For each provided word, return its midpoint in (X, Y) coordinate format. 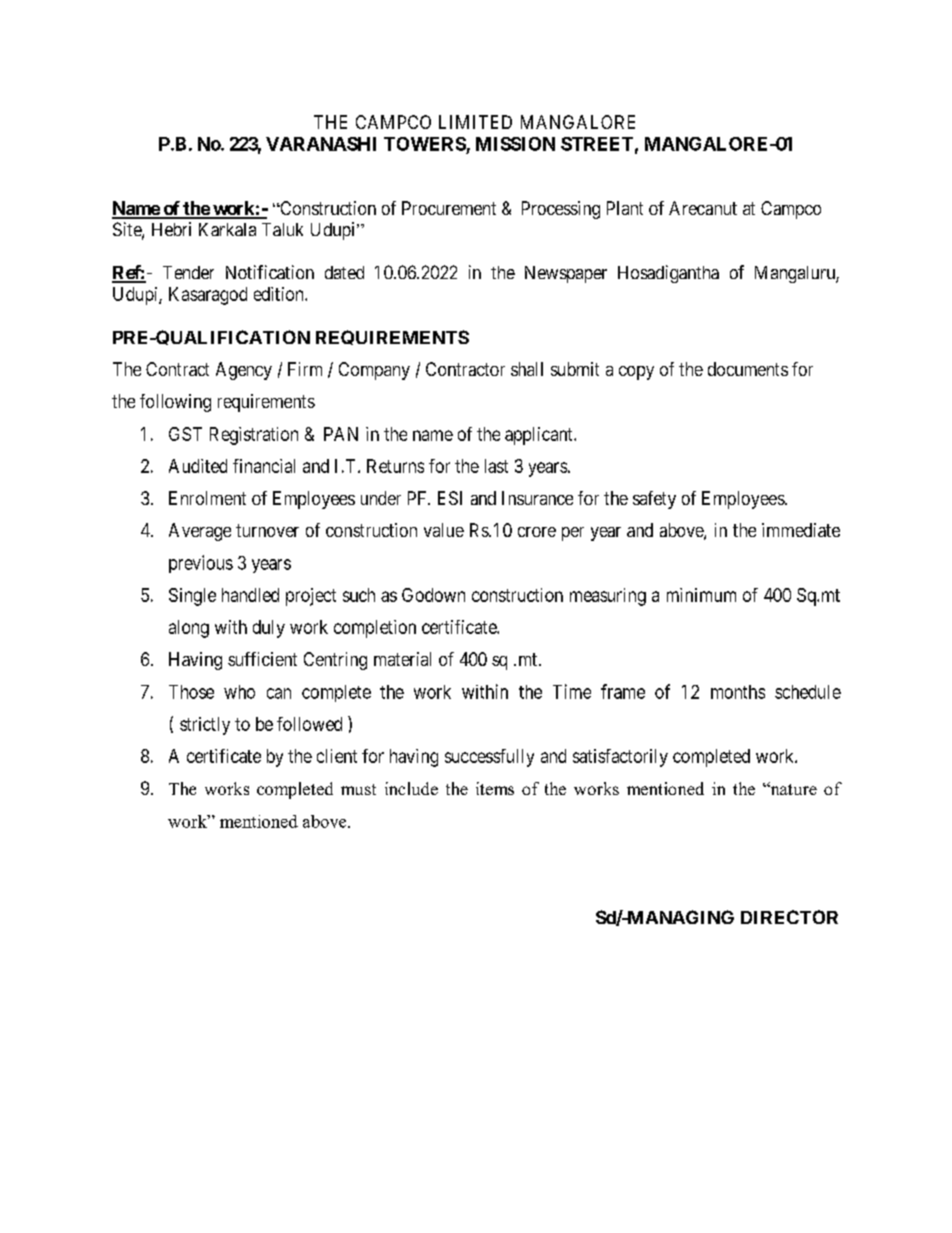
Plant (625, 208)
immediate (801, 530)
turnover (267, 530)
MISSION (515, 144)
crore (537, 532)
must (358, 789)
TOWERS (425, 144)
